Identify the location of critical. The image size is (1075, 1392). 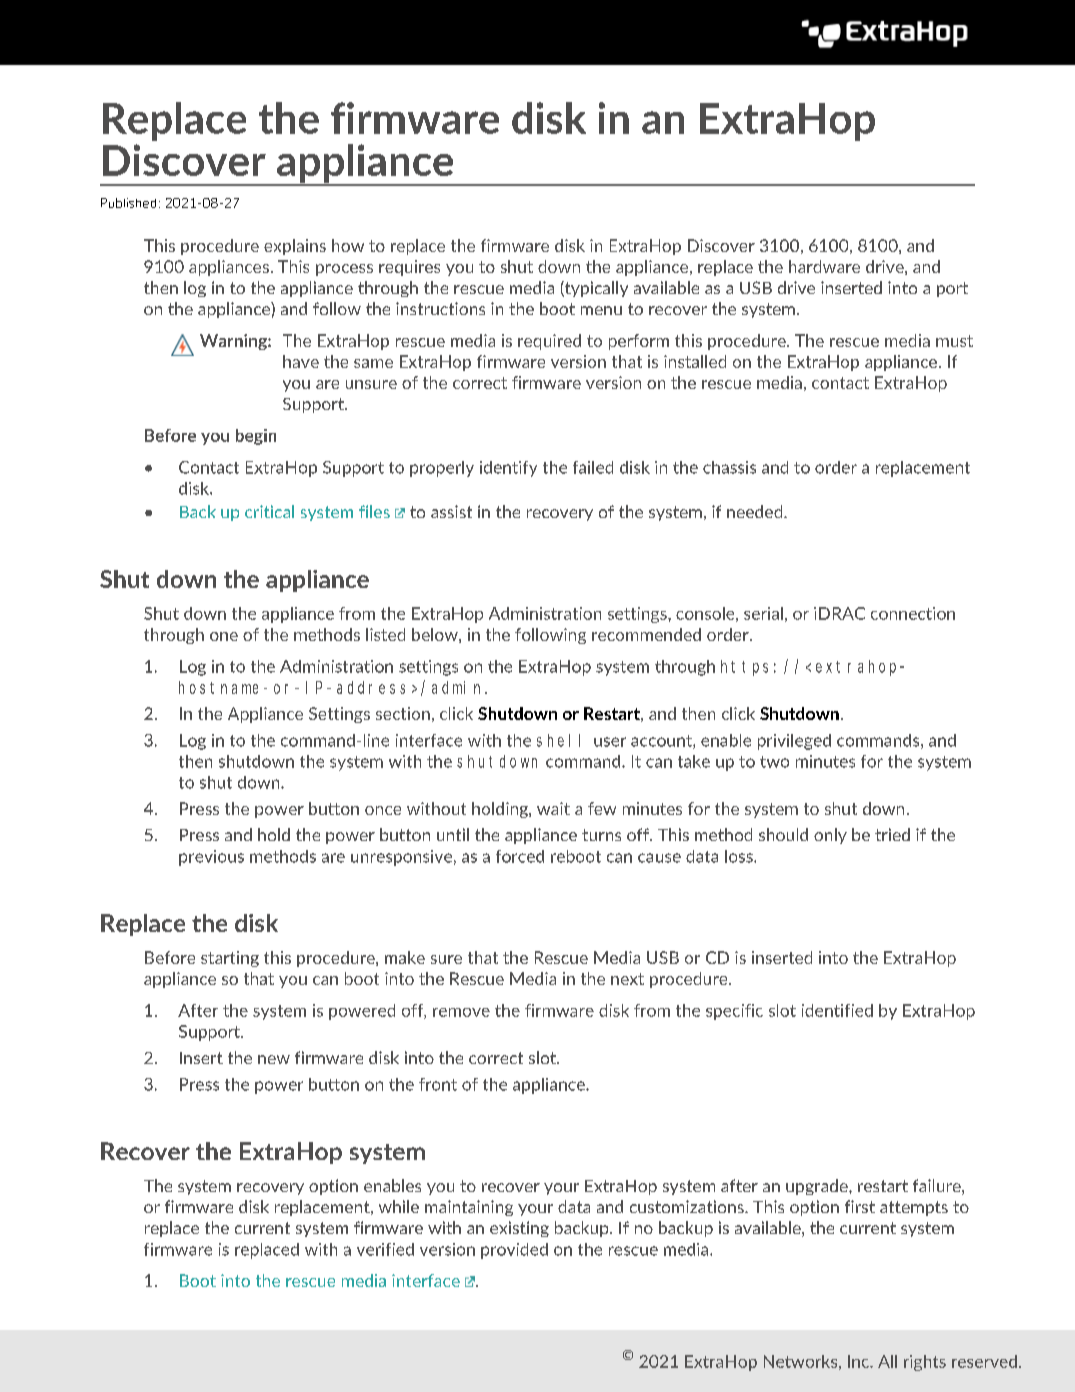
(269, 511).
